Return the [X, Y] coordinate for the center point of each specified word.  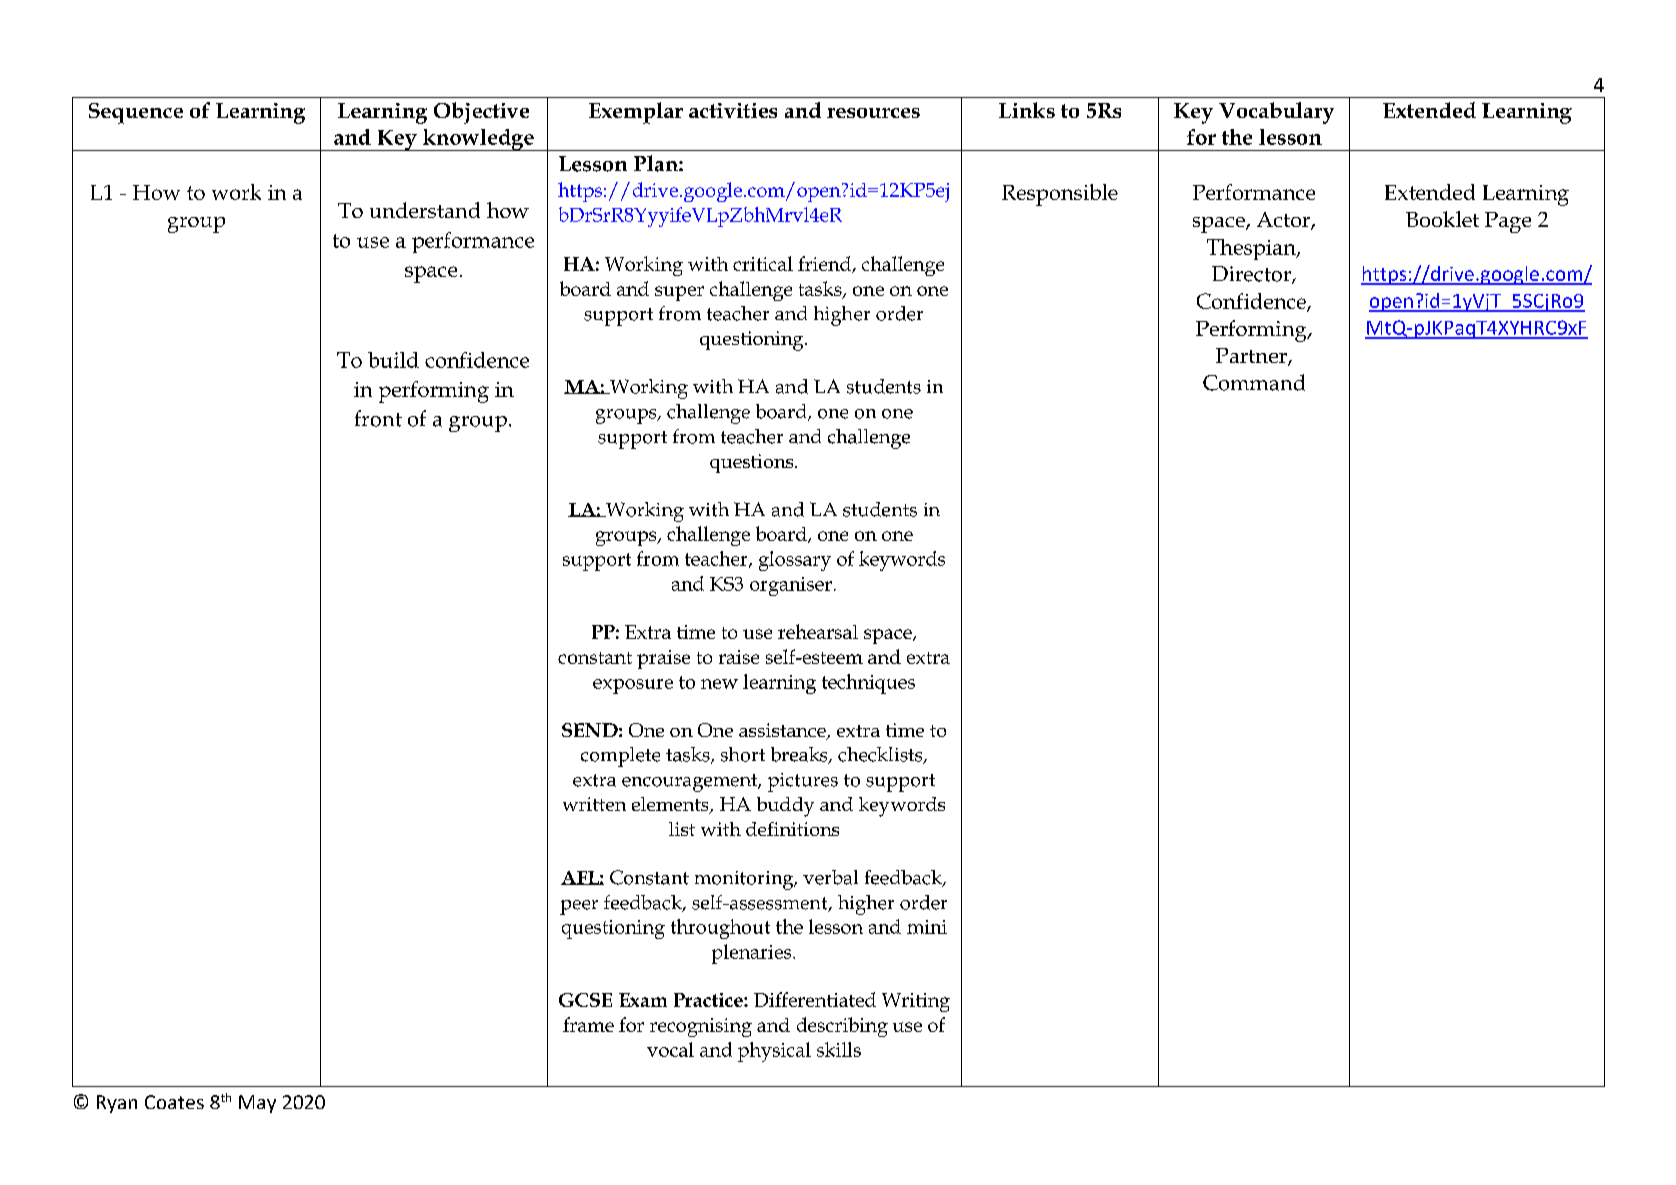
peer [579, 907]
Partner [1252, 357]
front [378, 418]
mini [927, 927]
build [393, 360]
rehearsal [818, 631]
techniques [868, 684]
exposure [633, 686]
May [257, 1104]
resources [873, 113]
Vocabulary [1276, 113]
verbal [830, 877]
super [679, 293]
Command [1254, 382]
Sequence [136, 113]
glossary [795, 561]
